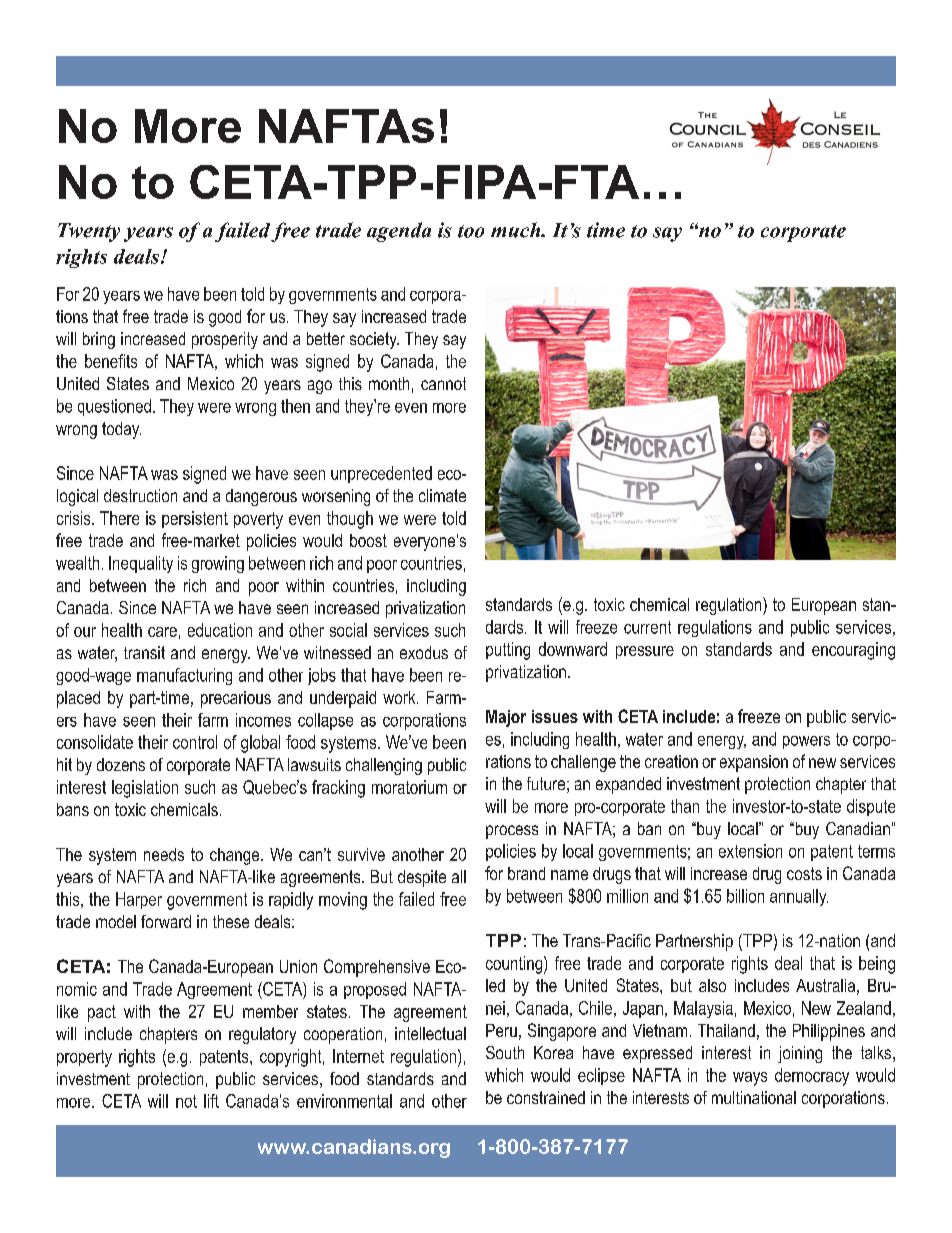 This screenshot has width=952, height=1233. Describe the element at coordinates (508, 651) in the screenshot. I see `putting` at that location.
